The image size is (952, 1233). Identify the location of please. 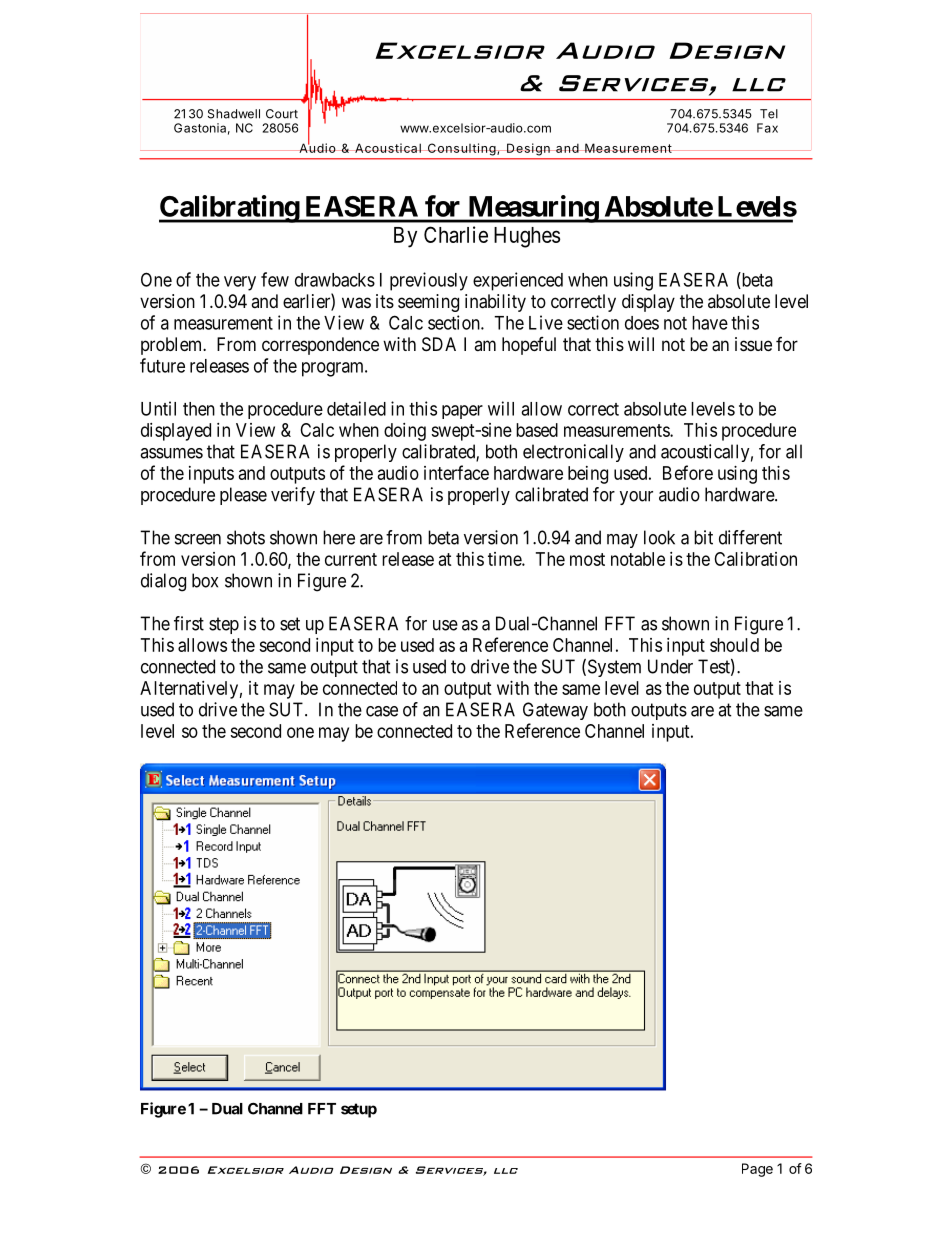
(243, 496).
